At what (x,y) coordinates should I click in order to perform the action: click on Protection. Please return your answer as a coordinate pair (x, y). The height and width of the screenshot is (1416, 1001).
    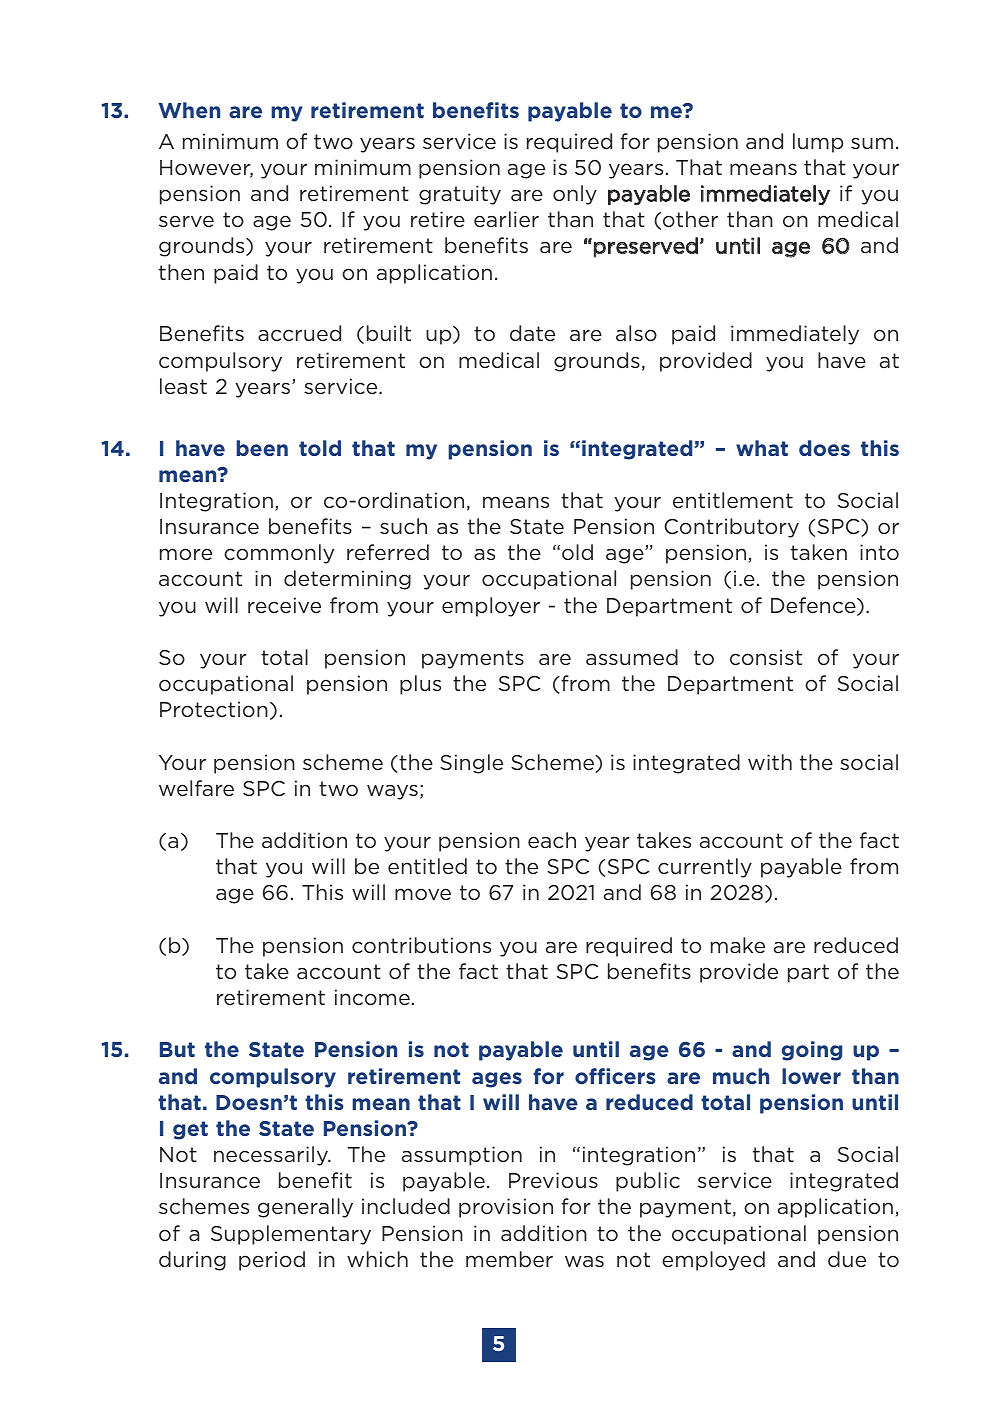
    Looking at the image, I should click on (214, 709).
